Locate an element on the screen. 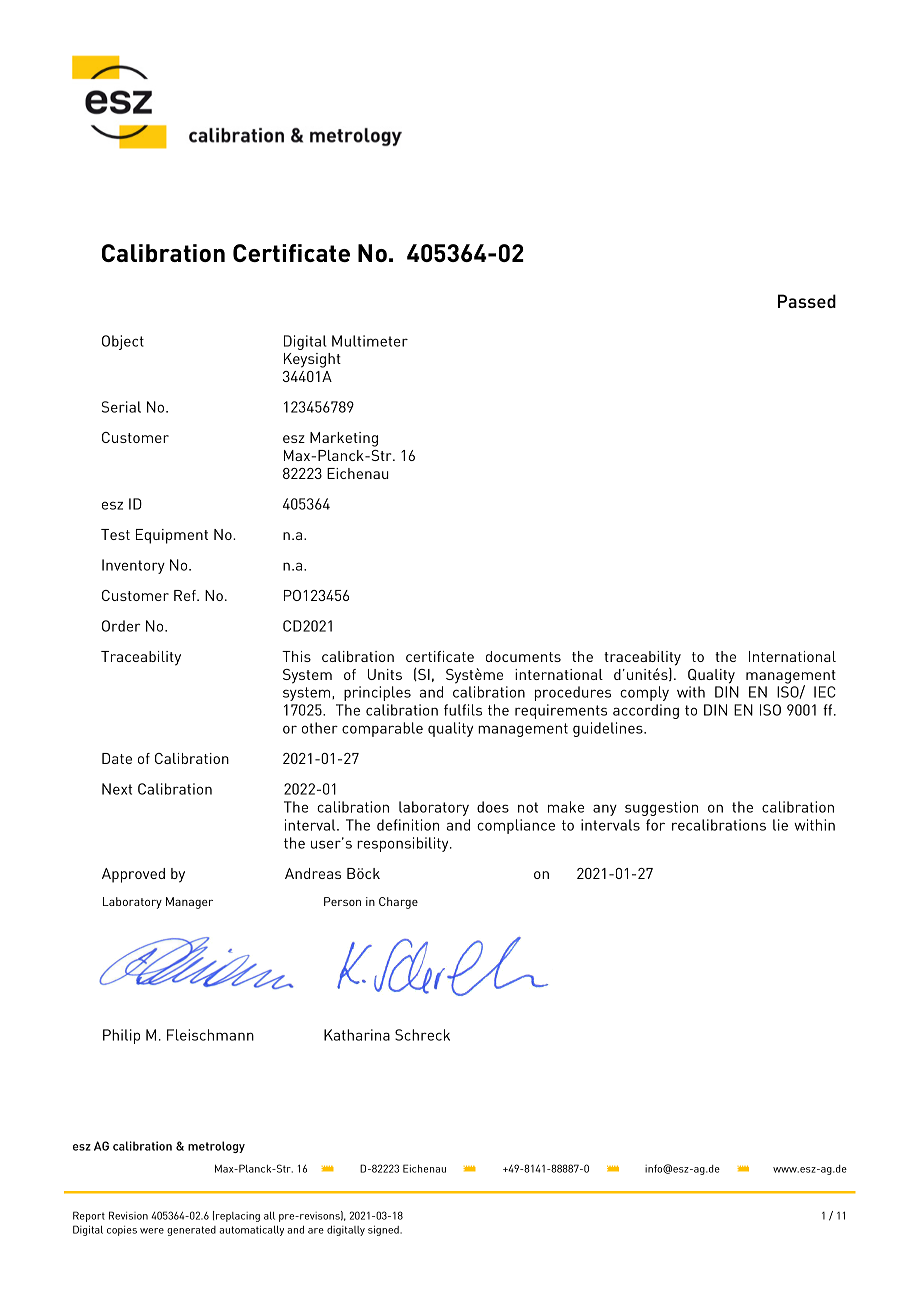 This screenshot has width=924, height=1308. generated is located at coordinates (191, 1231).
